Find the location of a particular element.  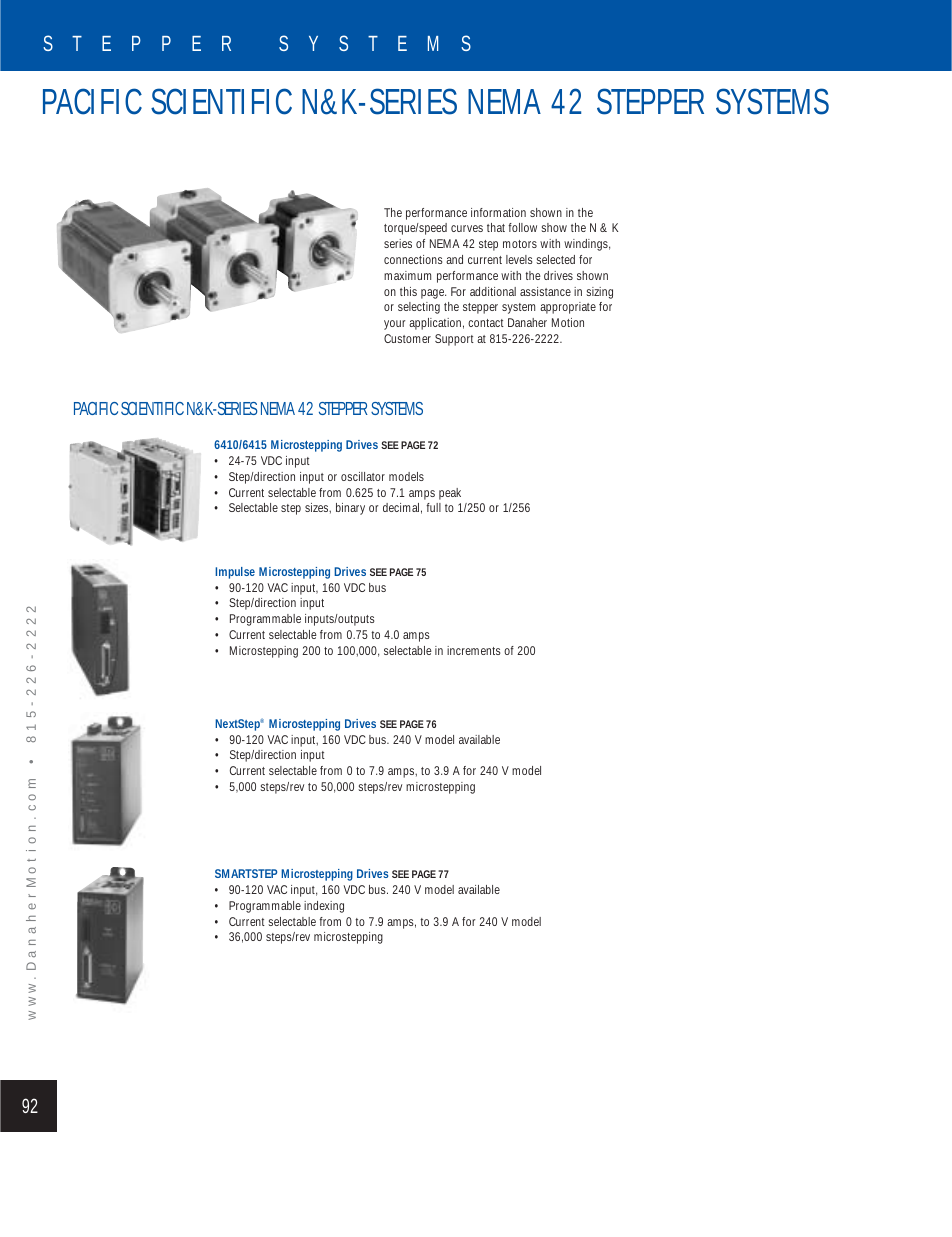

connections is located at coordinates (413, 259).
